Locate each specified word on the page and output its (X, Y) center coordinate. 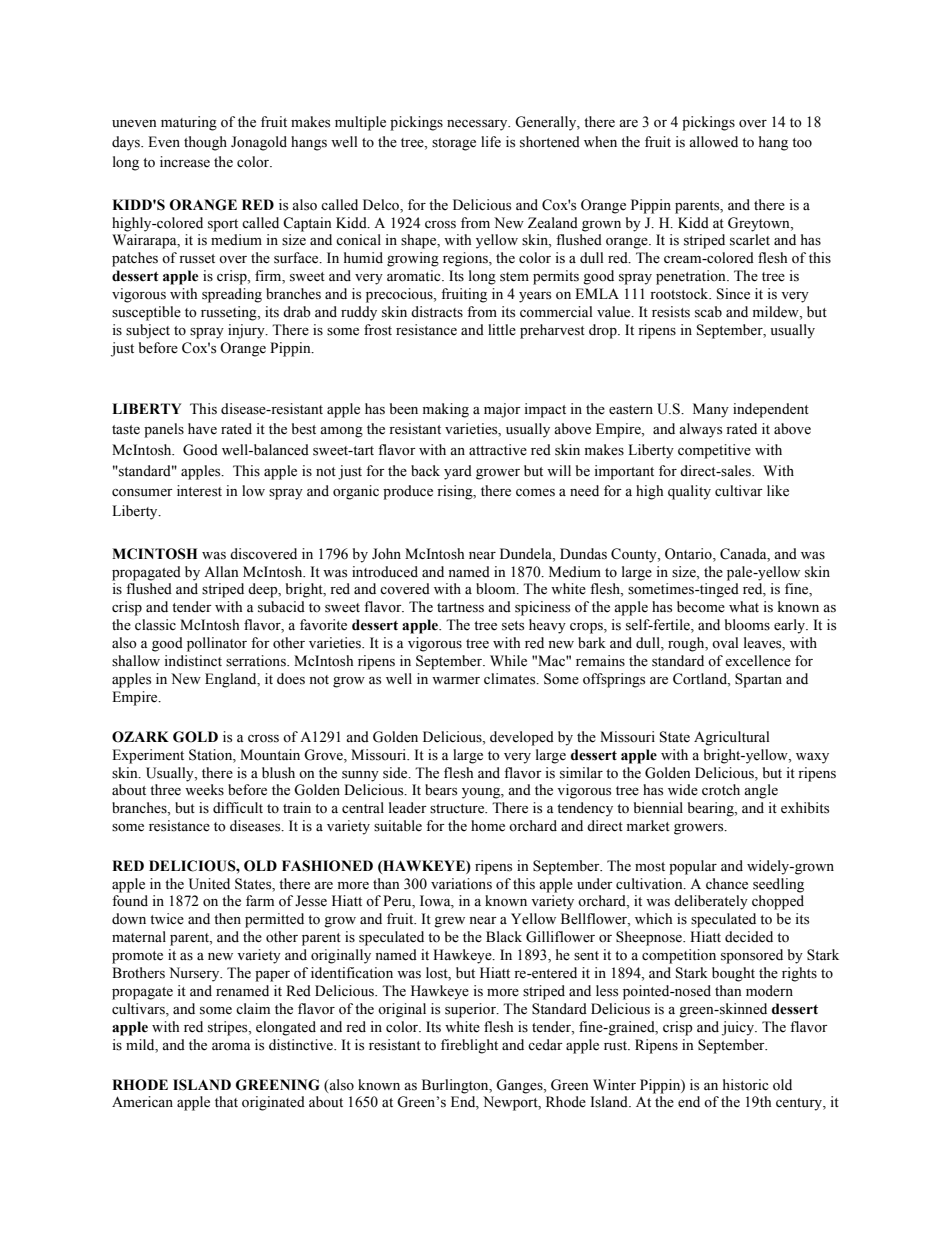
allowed (713, 142)
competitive (714, 451)
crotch (721, 790)
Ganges (520, 1086)
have (202, 429)
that (226, 1101)
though (205, 143)
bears (441, 790)
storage (454, 144)
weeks (204, 790)
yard (458, 472)
